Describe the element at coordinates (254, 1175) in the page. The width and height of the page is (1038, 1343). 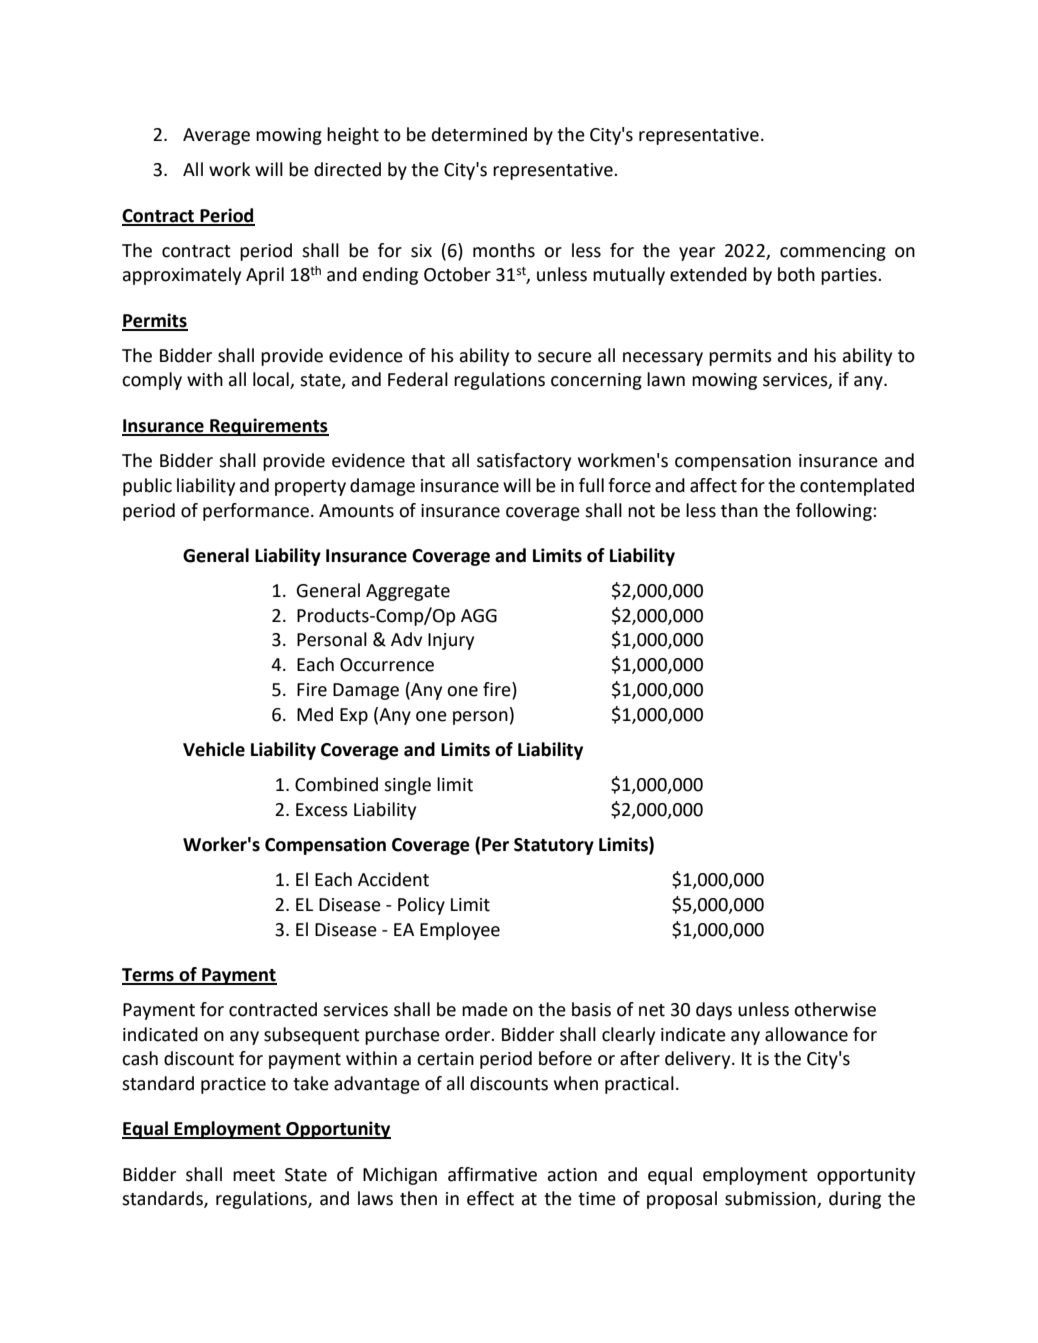
I see `meet` at that location.
